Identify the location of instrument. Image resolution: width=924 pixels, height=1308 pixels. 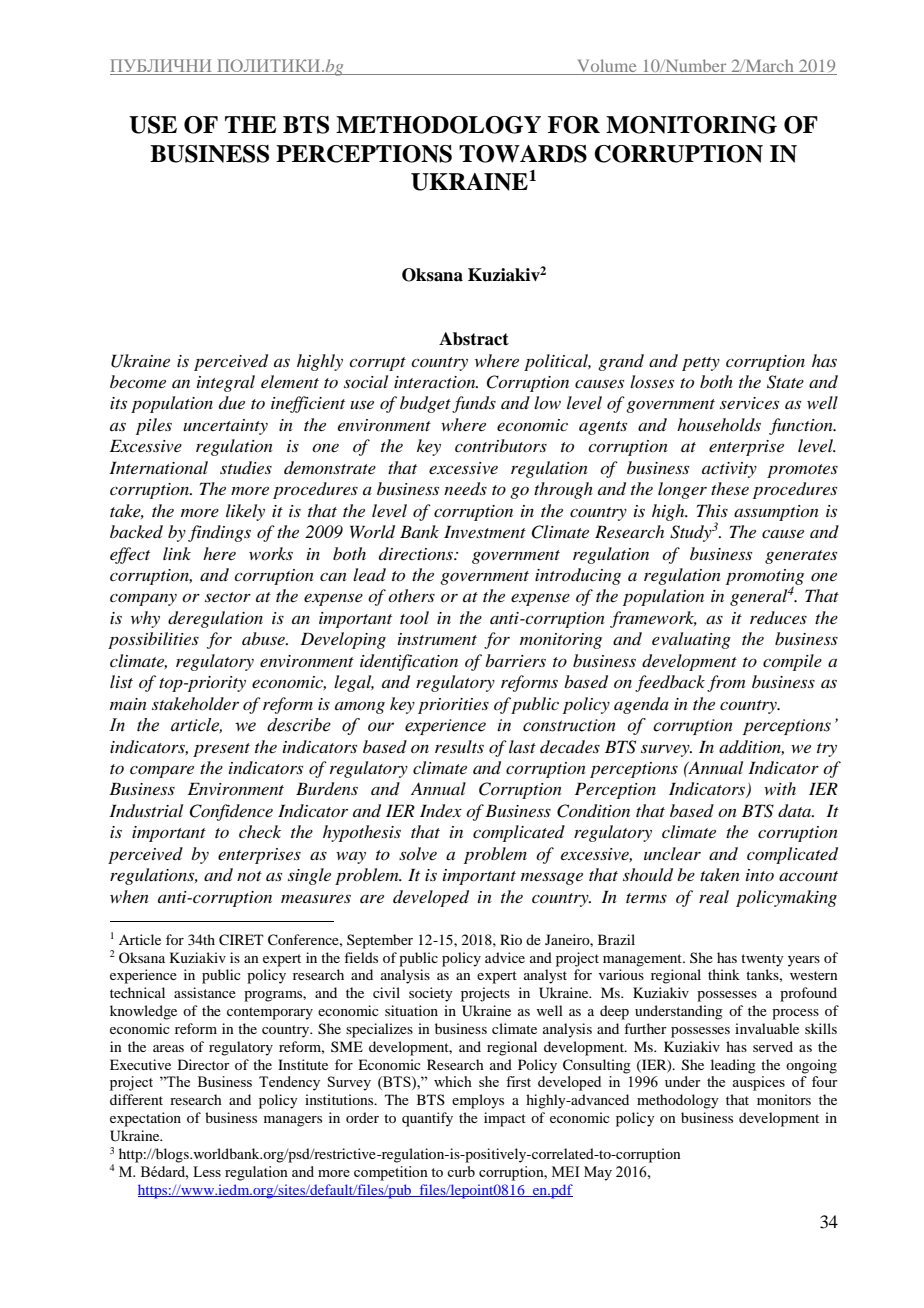
(437, 639).
